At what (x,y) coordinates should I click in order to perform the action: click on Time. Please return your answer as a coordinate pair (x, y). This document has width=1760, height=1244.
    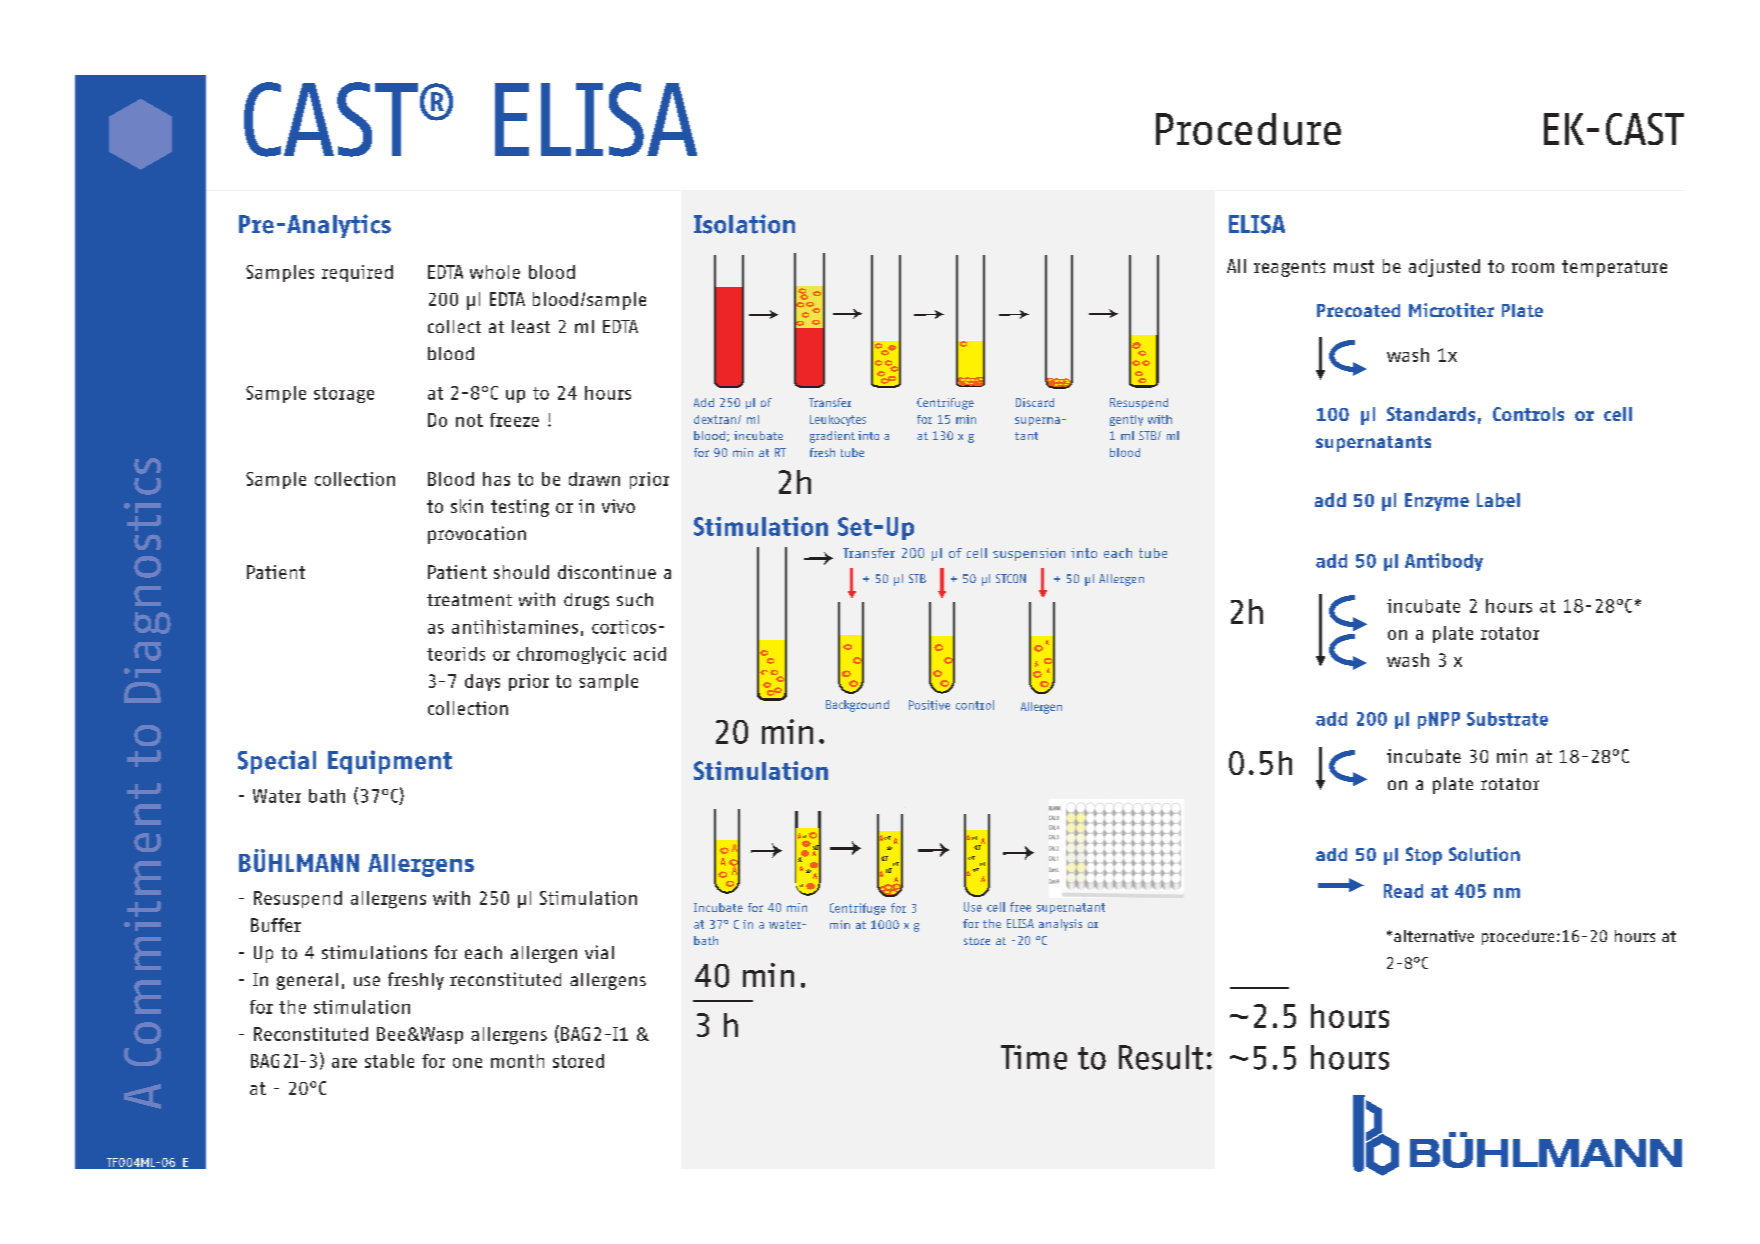
    Looking at the image, I should click on (1034, 1057).
